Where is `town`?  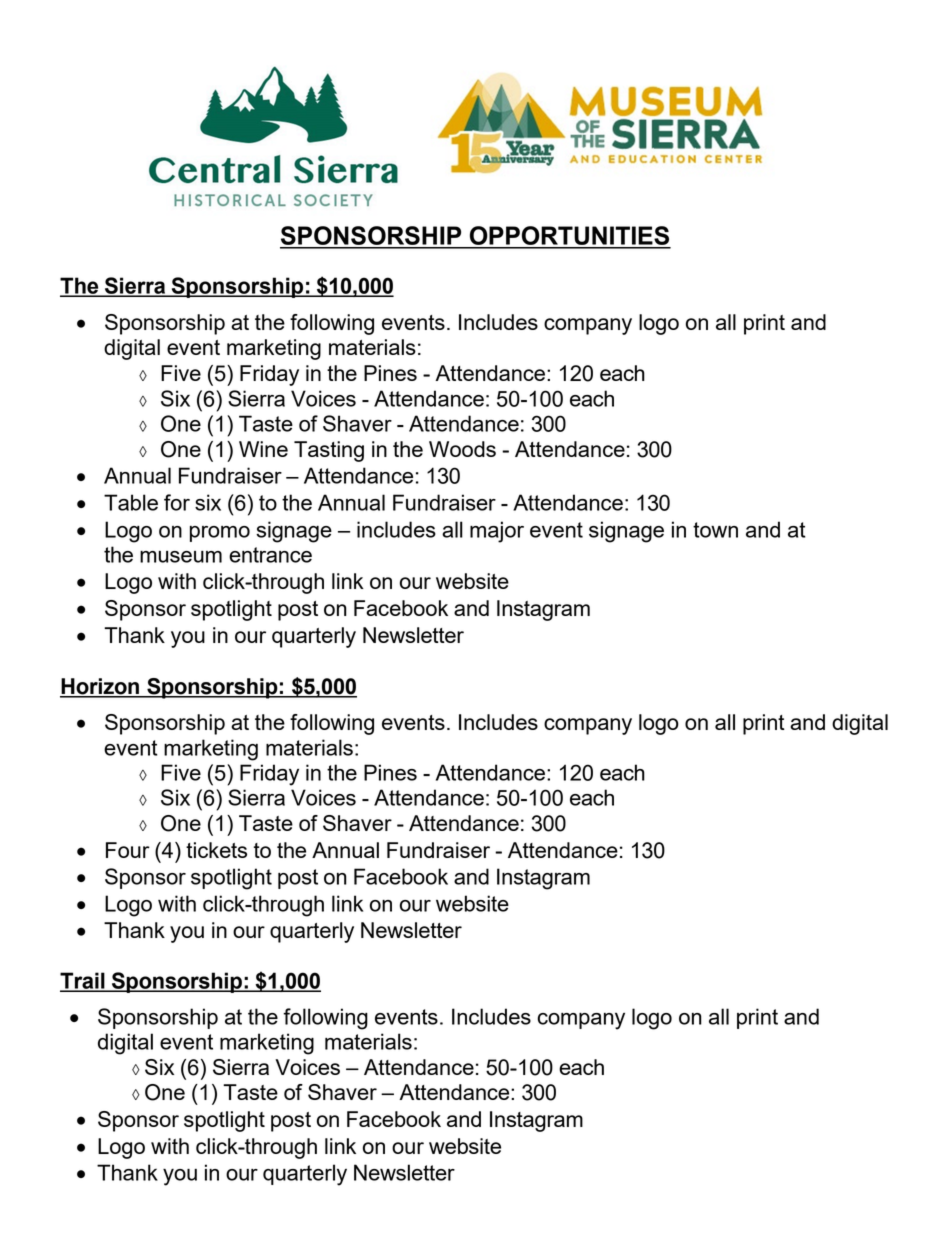 town is located at coordinates (715, 530).
